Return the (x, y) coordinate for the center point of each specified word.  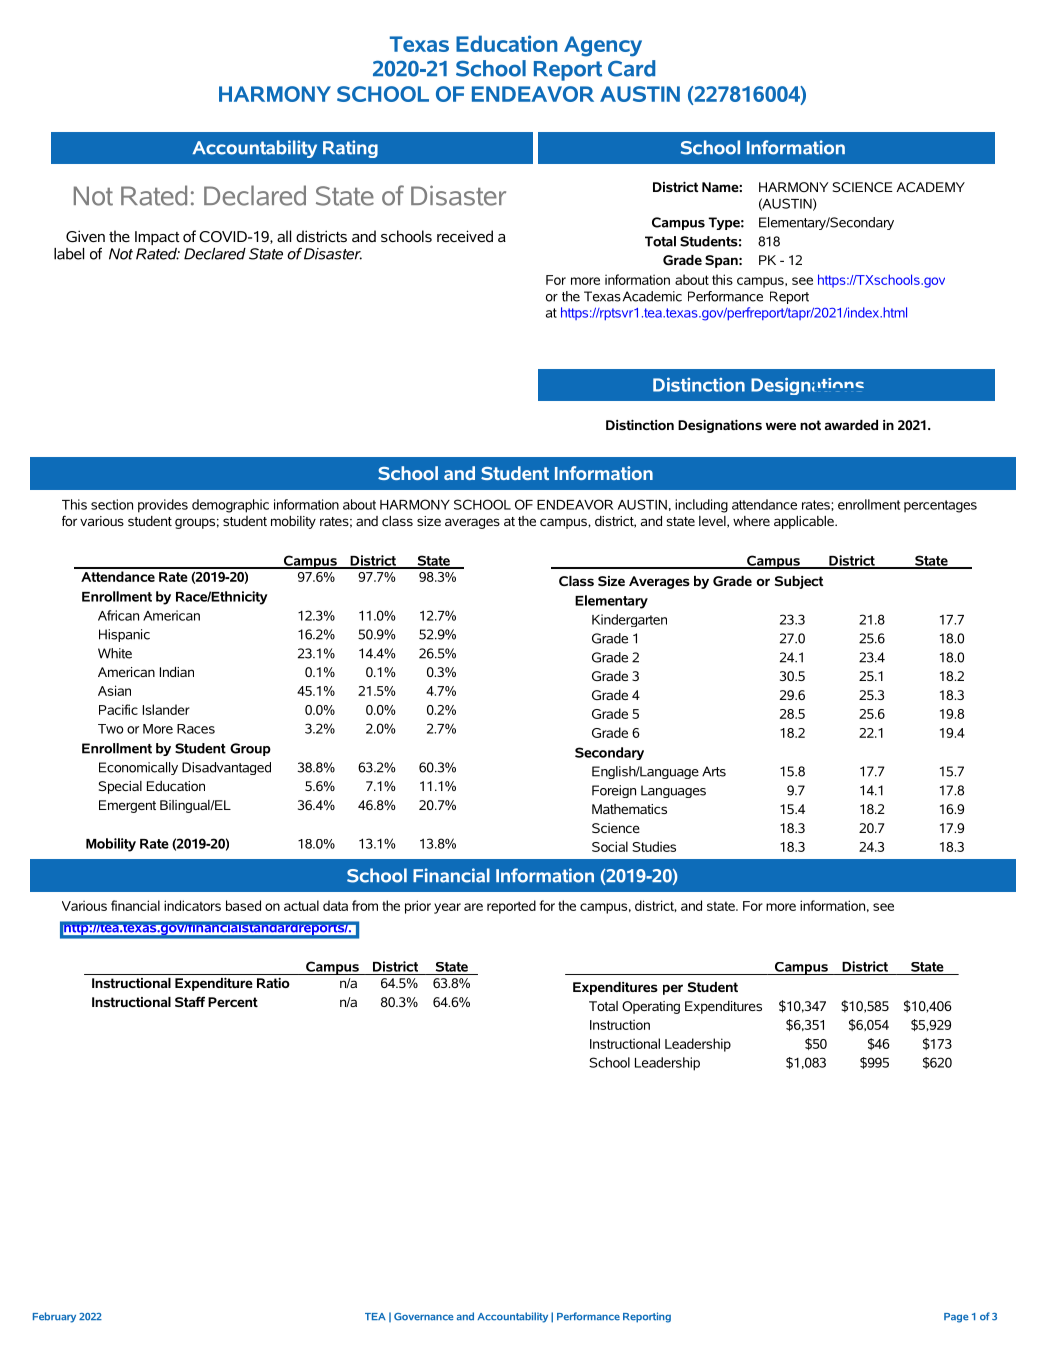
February (54, 1317)
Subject (799, 582)
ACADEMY (930, 187)
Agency (603, 46)
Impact (157, 238)
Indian (177, 672)
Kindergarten (629, 620)
